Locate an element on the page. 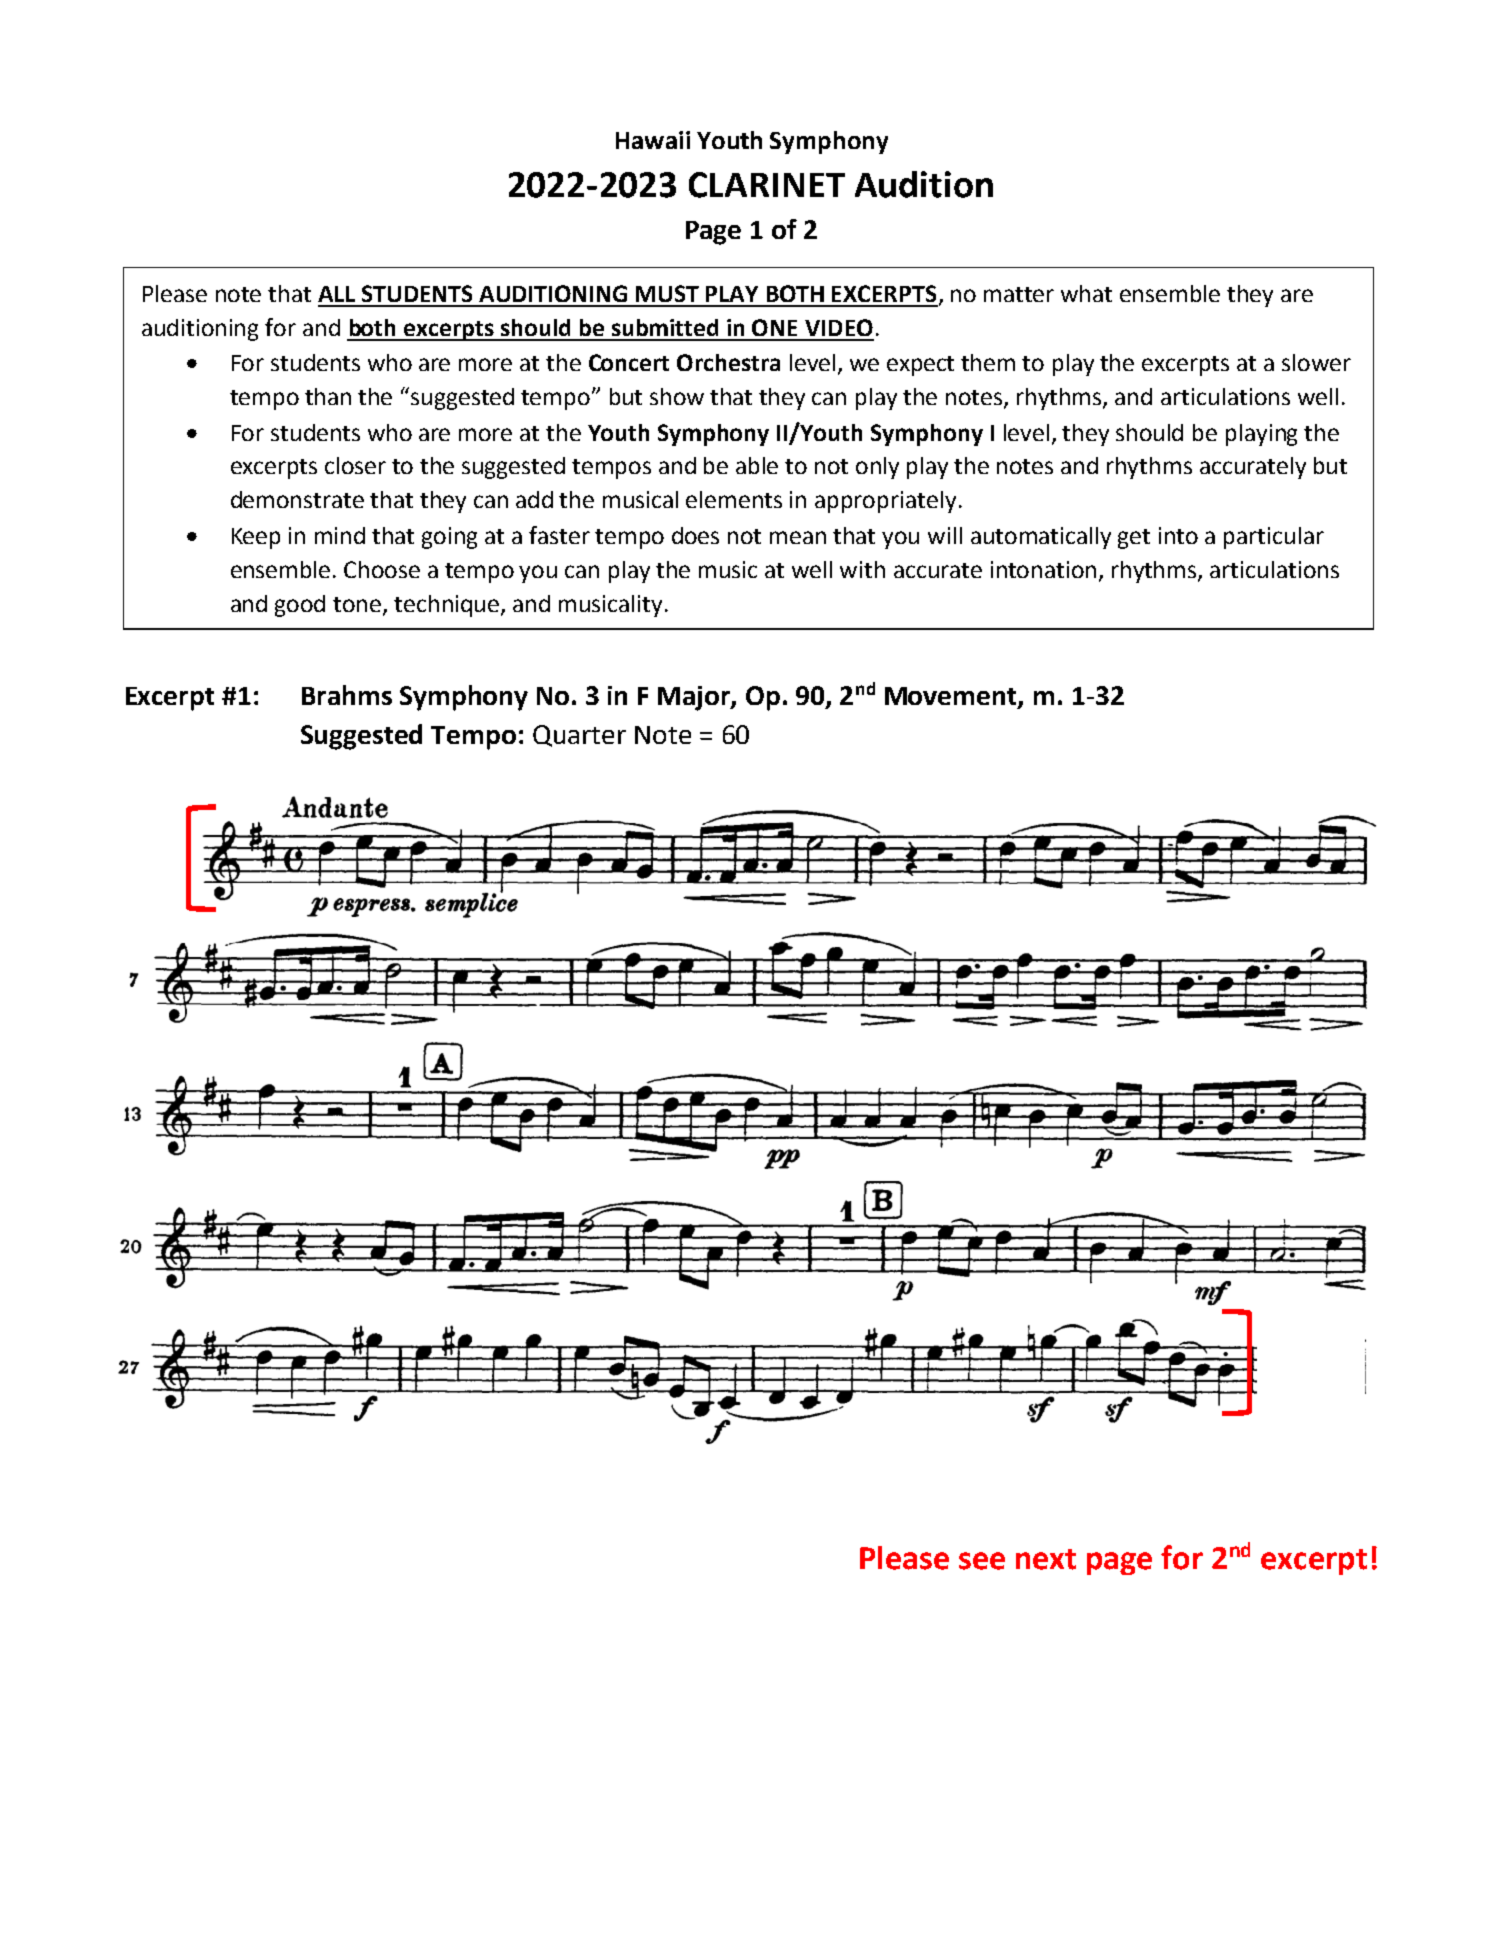 The height and width of the page is (1944, 1502). see is located at coordinates (982, 1561).
